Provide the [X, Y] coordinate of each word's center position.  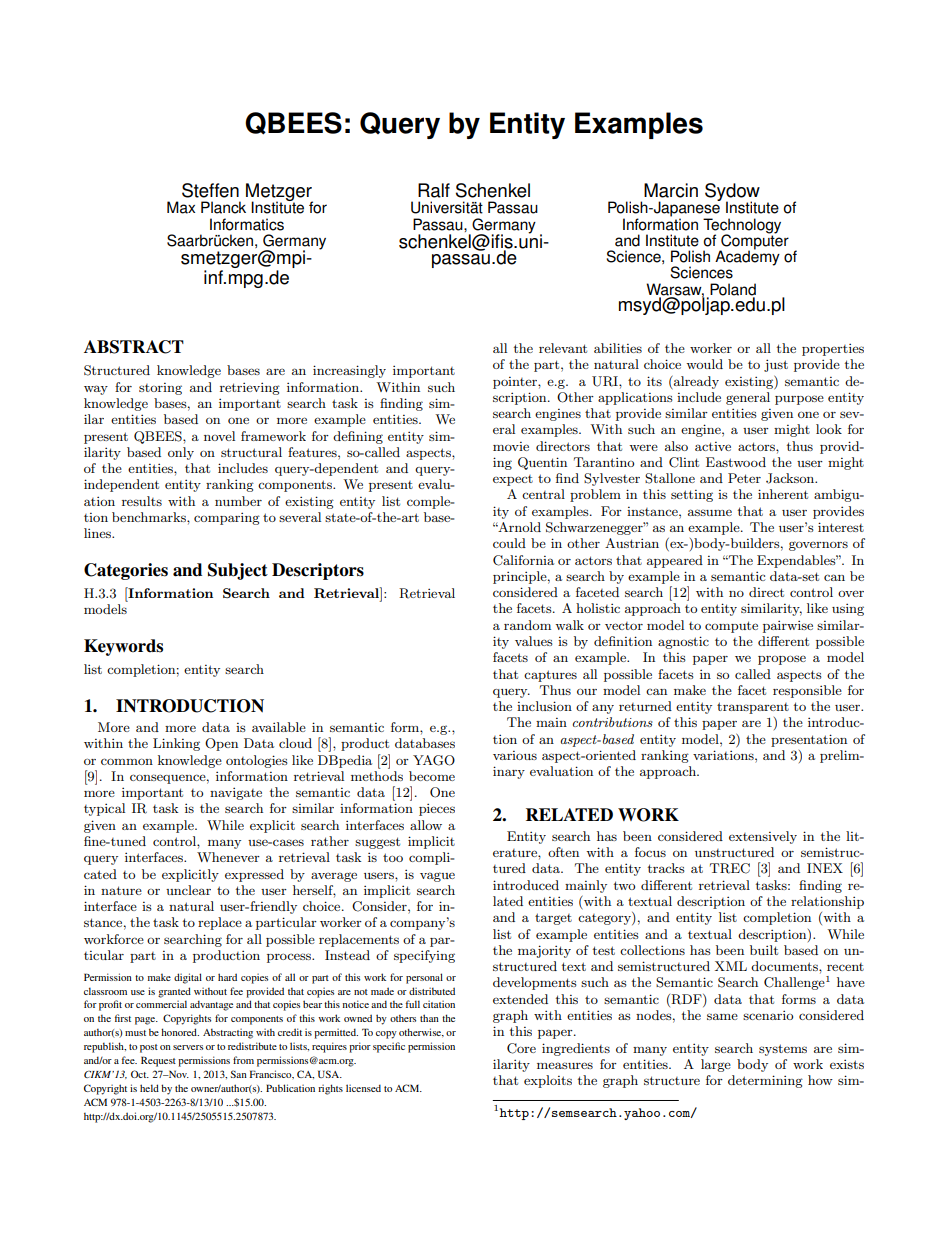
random [527, 625]
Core [521, 1048]
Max [181, 207]
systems [783, 1050]
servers [188, 1047]
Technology [742, 226]
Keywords [123, 647]
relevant [563, 348]
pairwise [788, 626]
